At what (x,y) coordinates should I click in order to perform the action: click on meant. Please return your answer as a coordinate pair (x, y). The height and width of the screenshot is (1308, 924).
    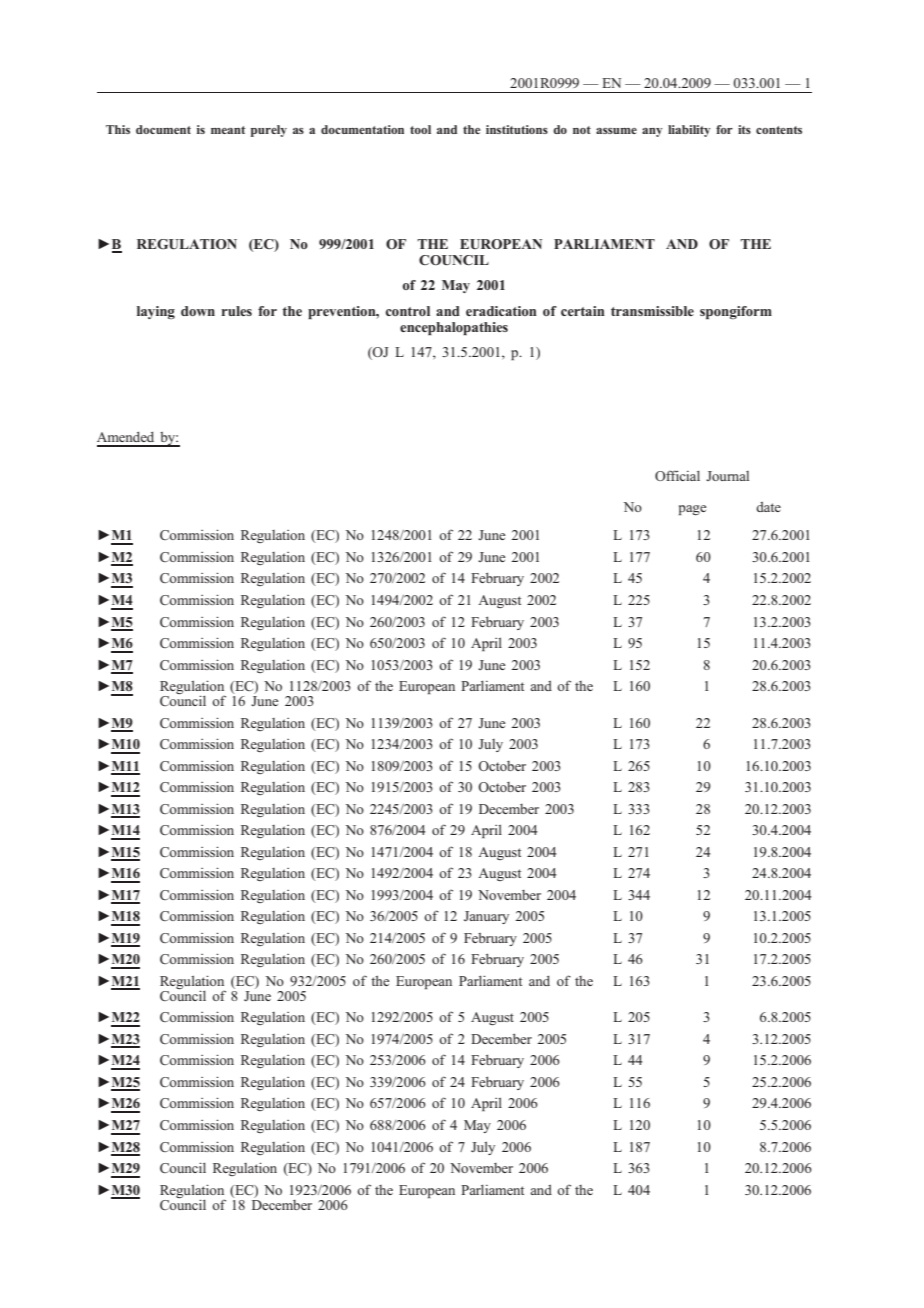
    Looking at the image, I should click on (228, 130).
